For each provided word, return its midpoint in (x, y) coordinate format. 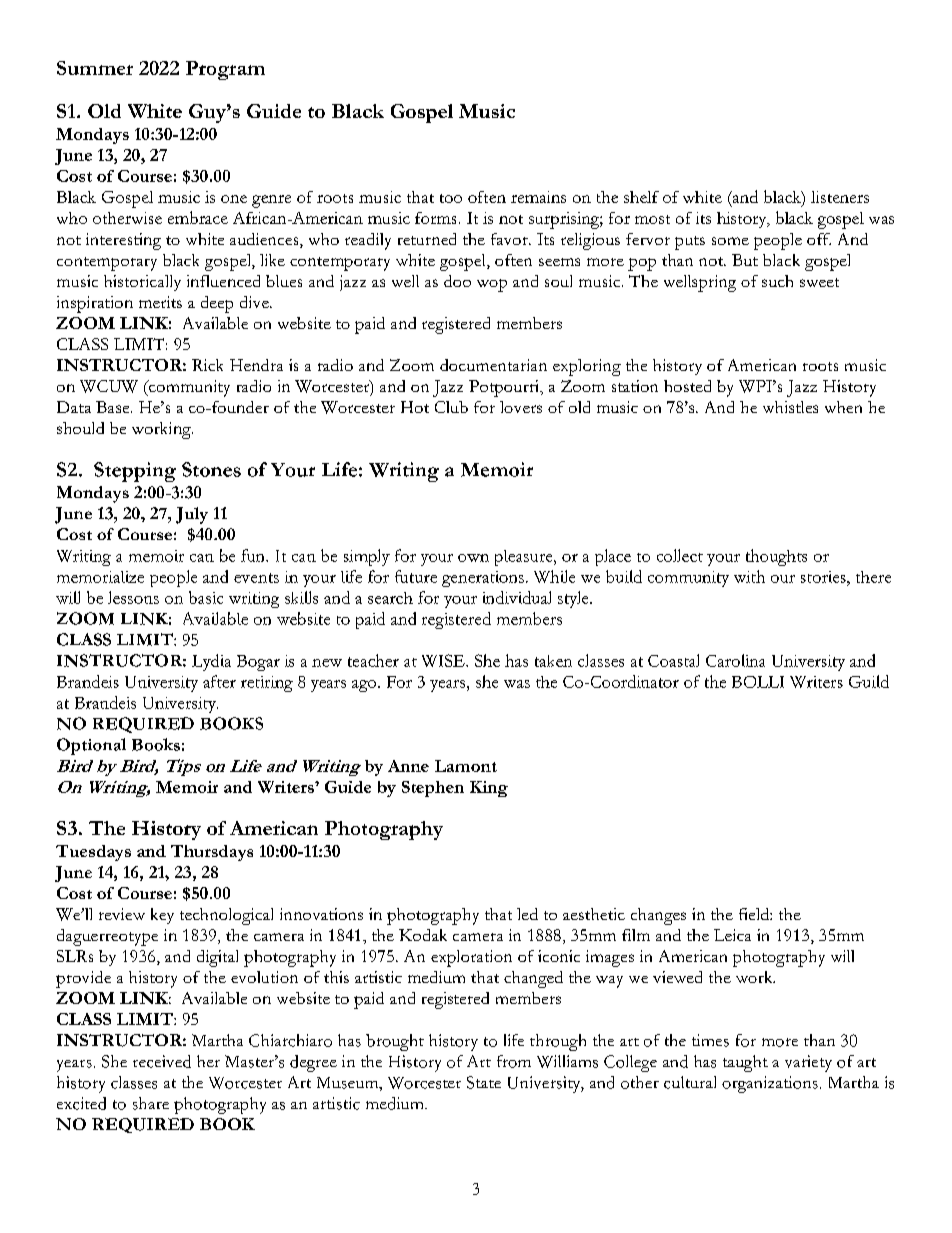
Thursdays (212, 853)
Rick (207, 365)
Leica (732, 935)
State (484, 1082)
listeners (840, 197)
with (749, 576)
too (451, 198)
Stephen (433, 789)
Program (225, 70)
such (777, 281)
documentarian (493, 365)
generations (483, 579)
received (162, 1061)
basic (206, 597)
